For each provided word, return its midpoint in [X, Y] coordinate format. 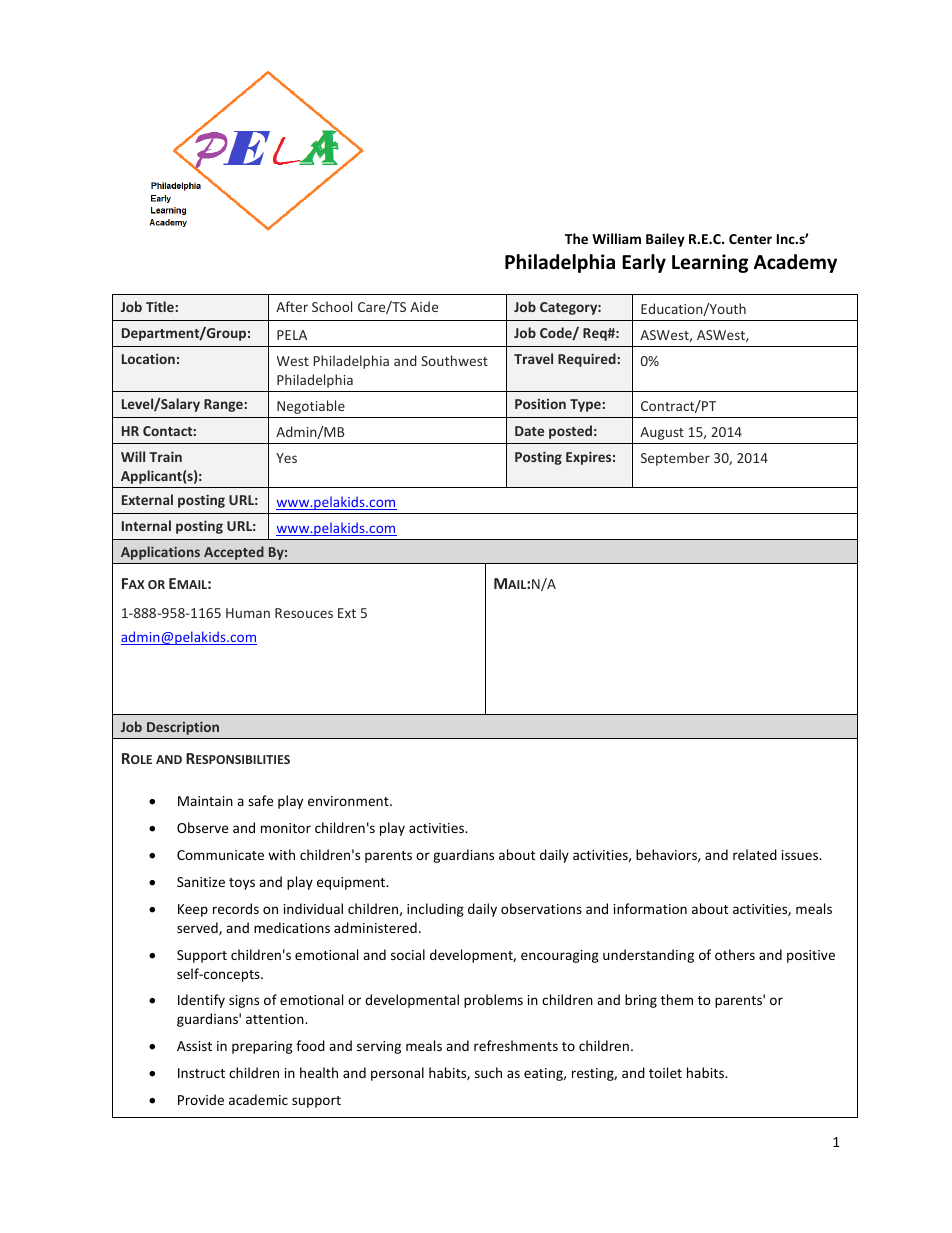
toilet [665, 1072]
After [292, 306]
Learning [710, 263]
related [755, 854]
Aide [424, 306]
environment [349, 801]
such [488, 1072]
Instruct [201, 1073]
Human [248, 613]
